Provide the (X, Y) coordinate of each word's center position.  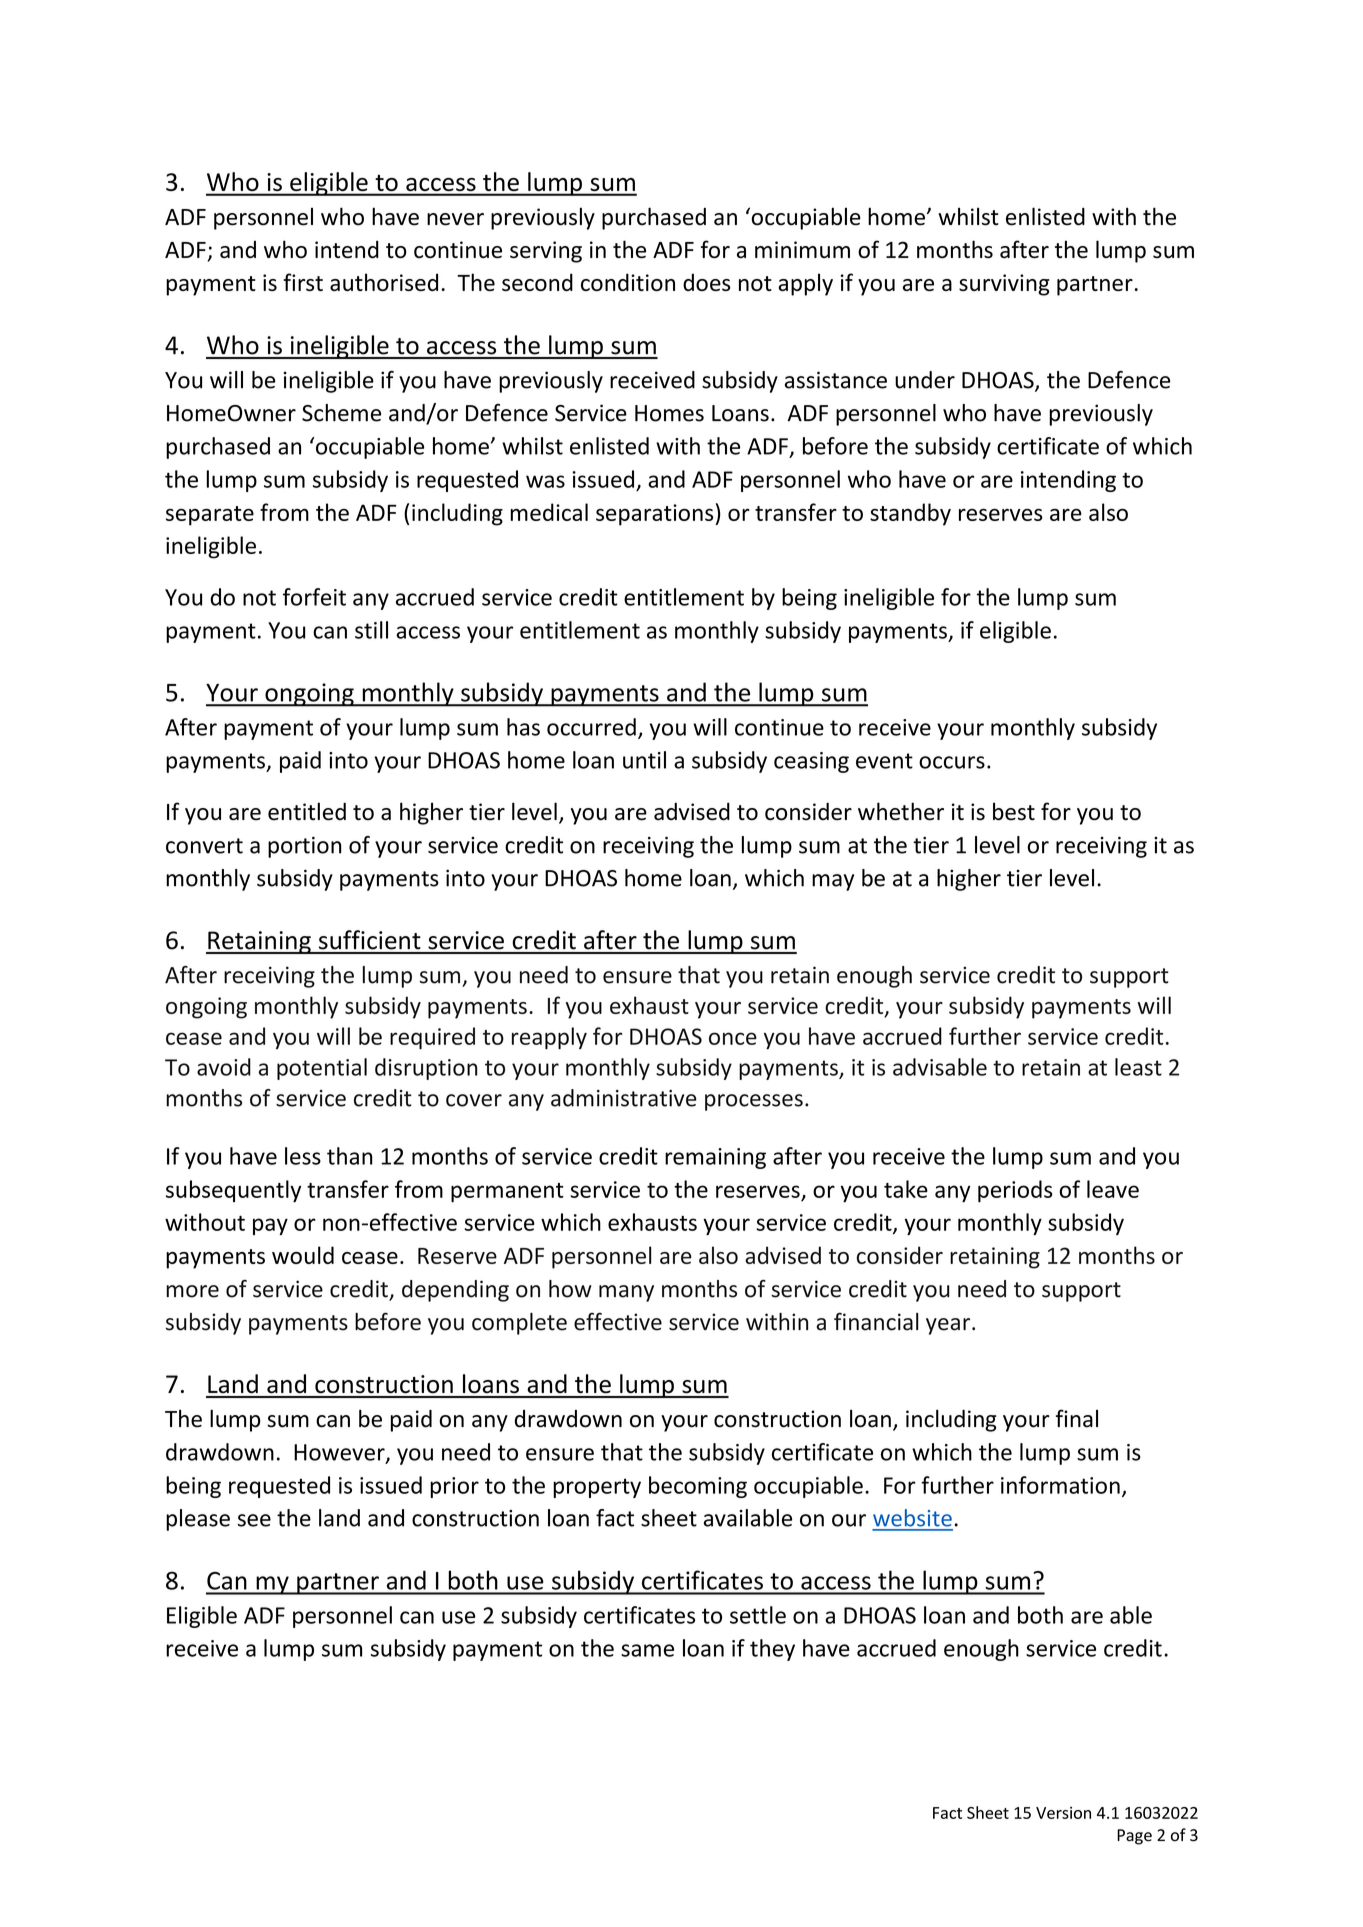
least (1138, 1067)
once (733, 1038)
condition (628, 282)
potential (322, 1069)
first (303, 282)
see (254, 1520)
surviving (1004, 285)
